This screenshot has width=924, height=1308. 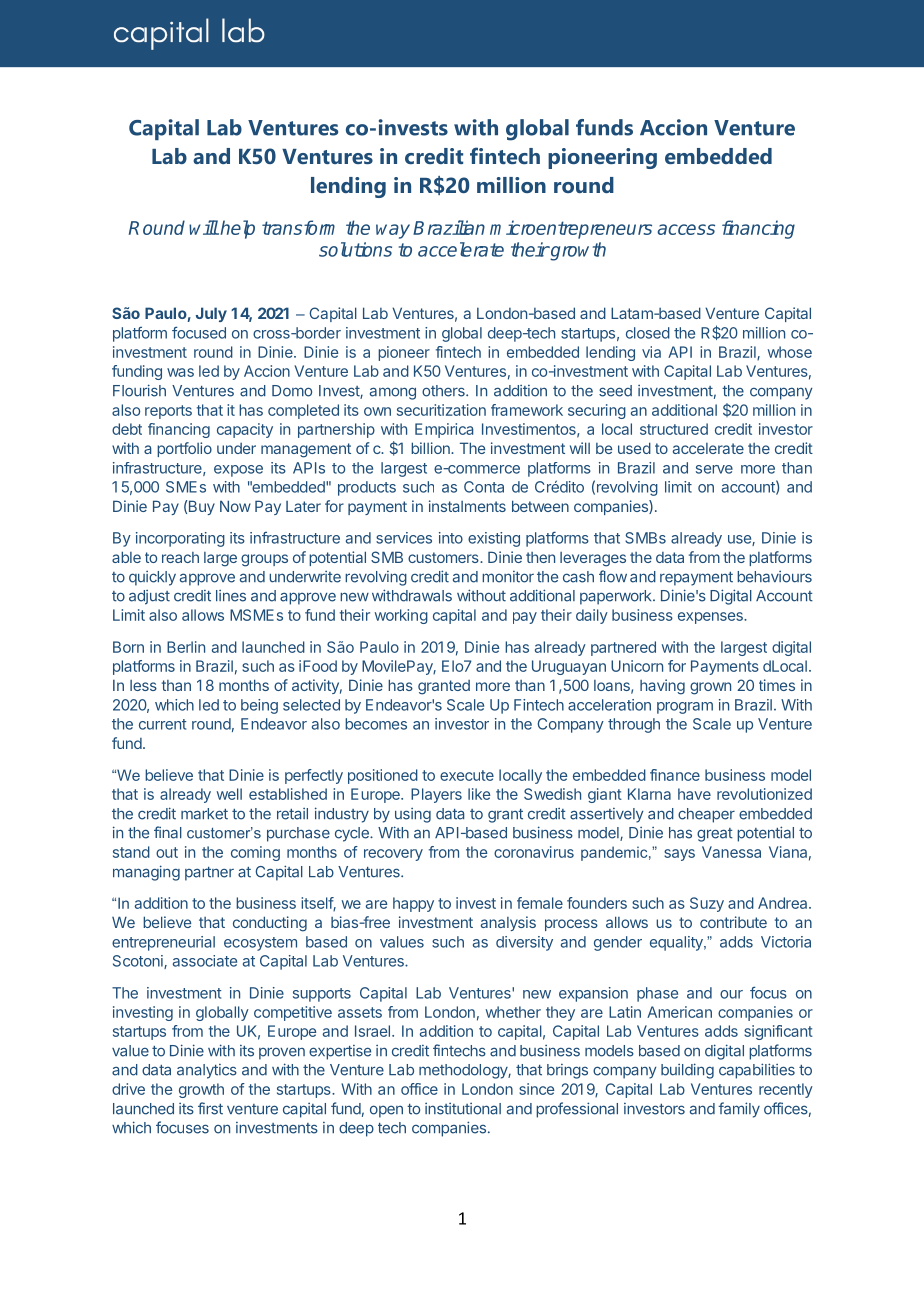 I want to click on help, so click(x=236, y=229).
